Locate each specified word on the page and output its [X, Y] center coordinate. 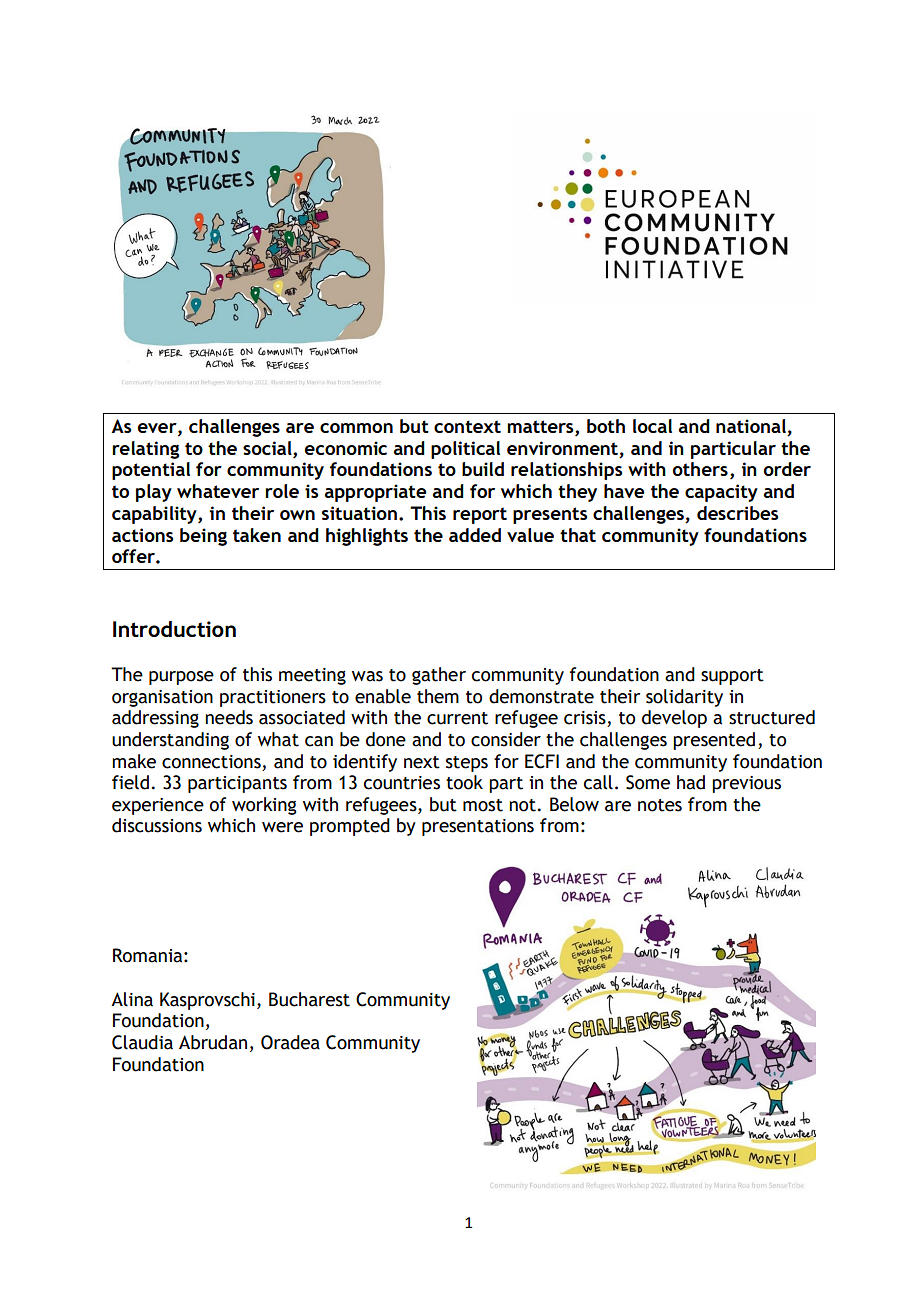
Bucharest [309, 999]
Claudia [142, 1042]
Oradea [290, 1042]
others [700, 469]
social [268, 448]
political [465, 450]
